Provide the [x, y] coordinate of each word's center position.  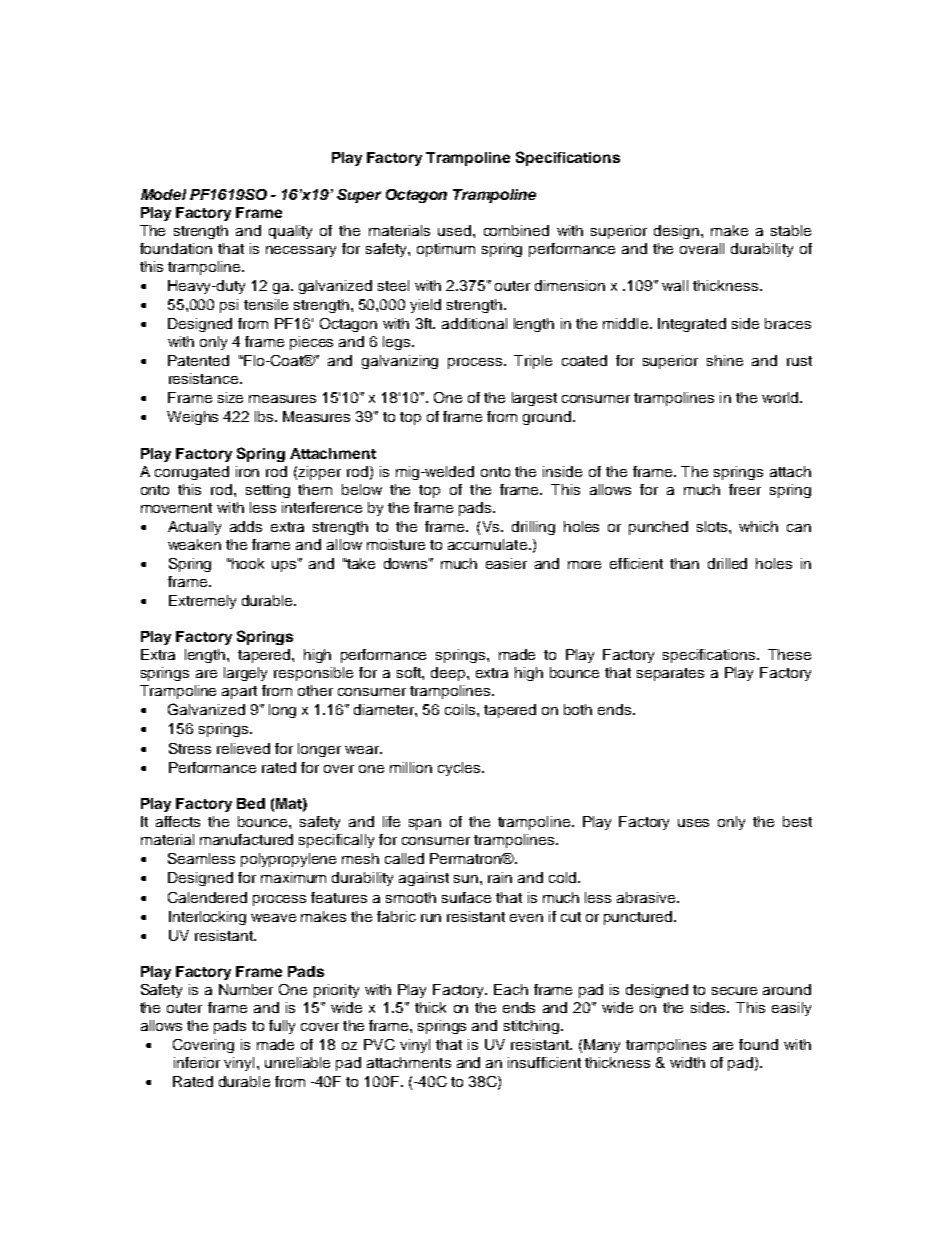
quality [290, 232]
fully [282, 1027]
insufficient [544, 1062]
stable [791, 230]
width [687, 1062]
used [454, 230]
